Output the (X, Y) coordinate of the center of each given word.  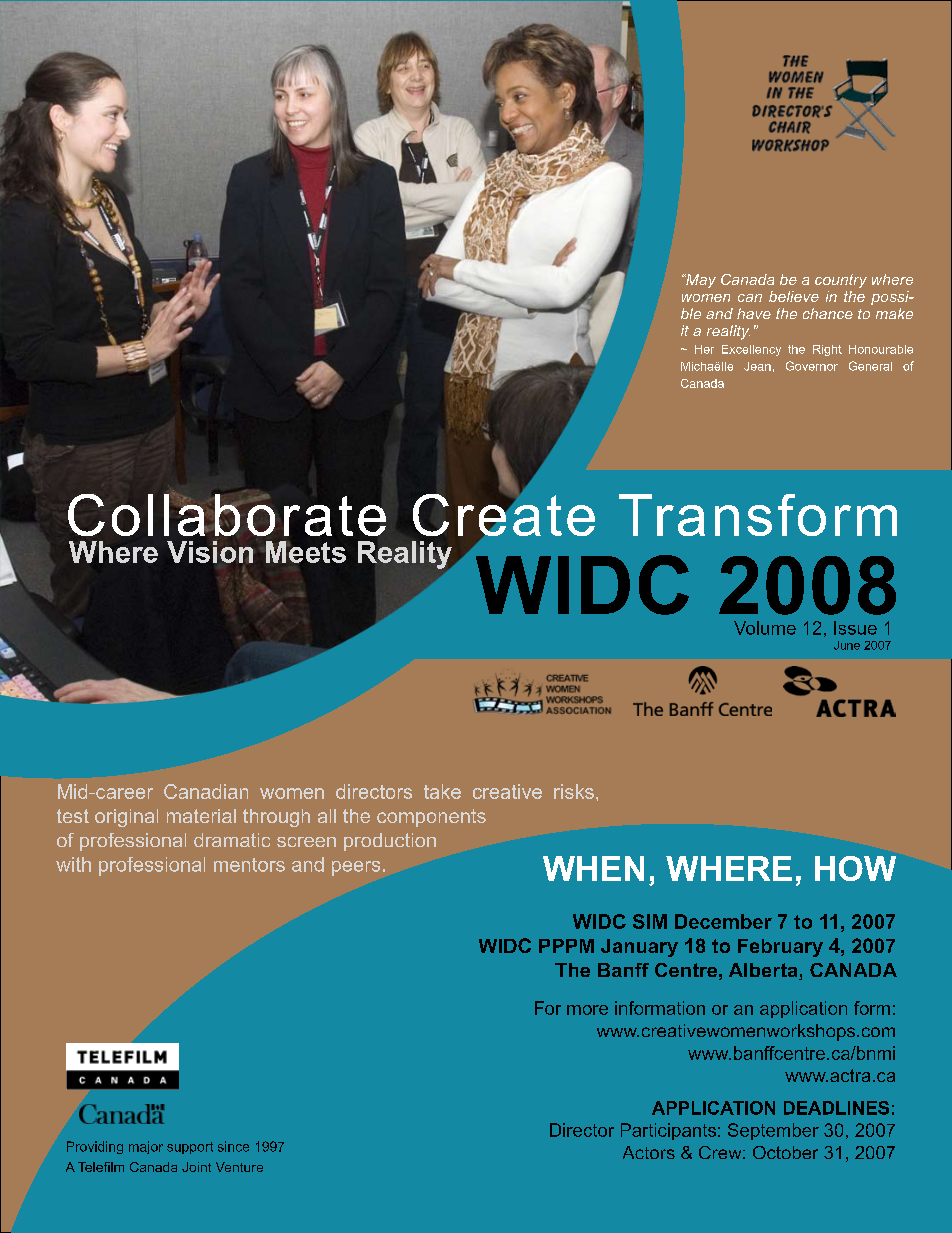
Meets (304, 552)
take (442, 791)
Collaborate (227, 513)
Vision (210, 552)
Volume (765, 628)
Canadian (206, 791)
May (700, 281)
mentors (249, 865)
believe (794, 296)
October (785, 1152)
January (639, 948)
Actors (649, 1152)
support (190, 1148)
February (780, 948)
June (847, 645)
